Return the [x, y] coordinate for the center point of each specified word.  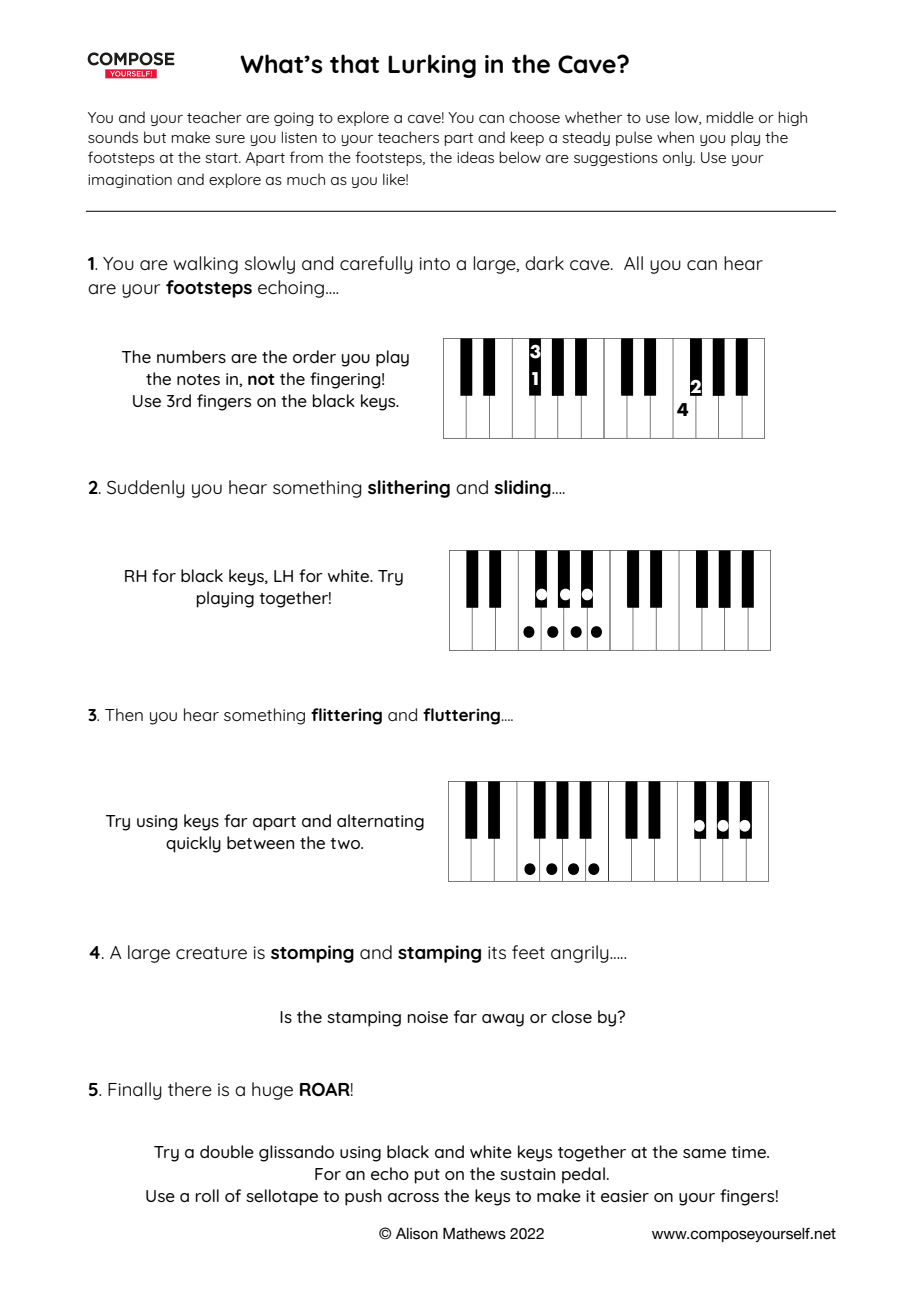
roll [207, 1195]
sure [230, 139]
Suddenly [146, 489]
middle [730, 117]
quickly [193, 844]
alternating [380, 822]
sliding [523, 489]
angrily [581, 954]
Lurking [432, 66]
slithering [409, 489]
